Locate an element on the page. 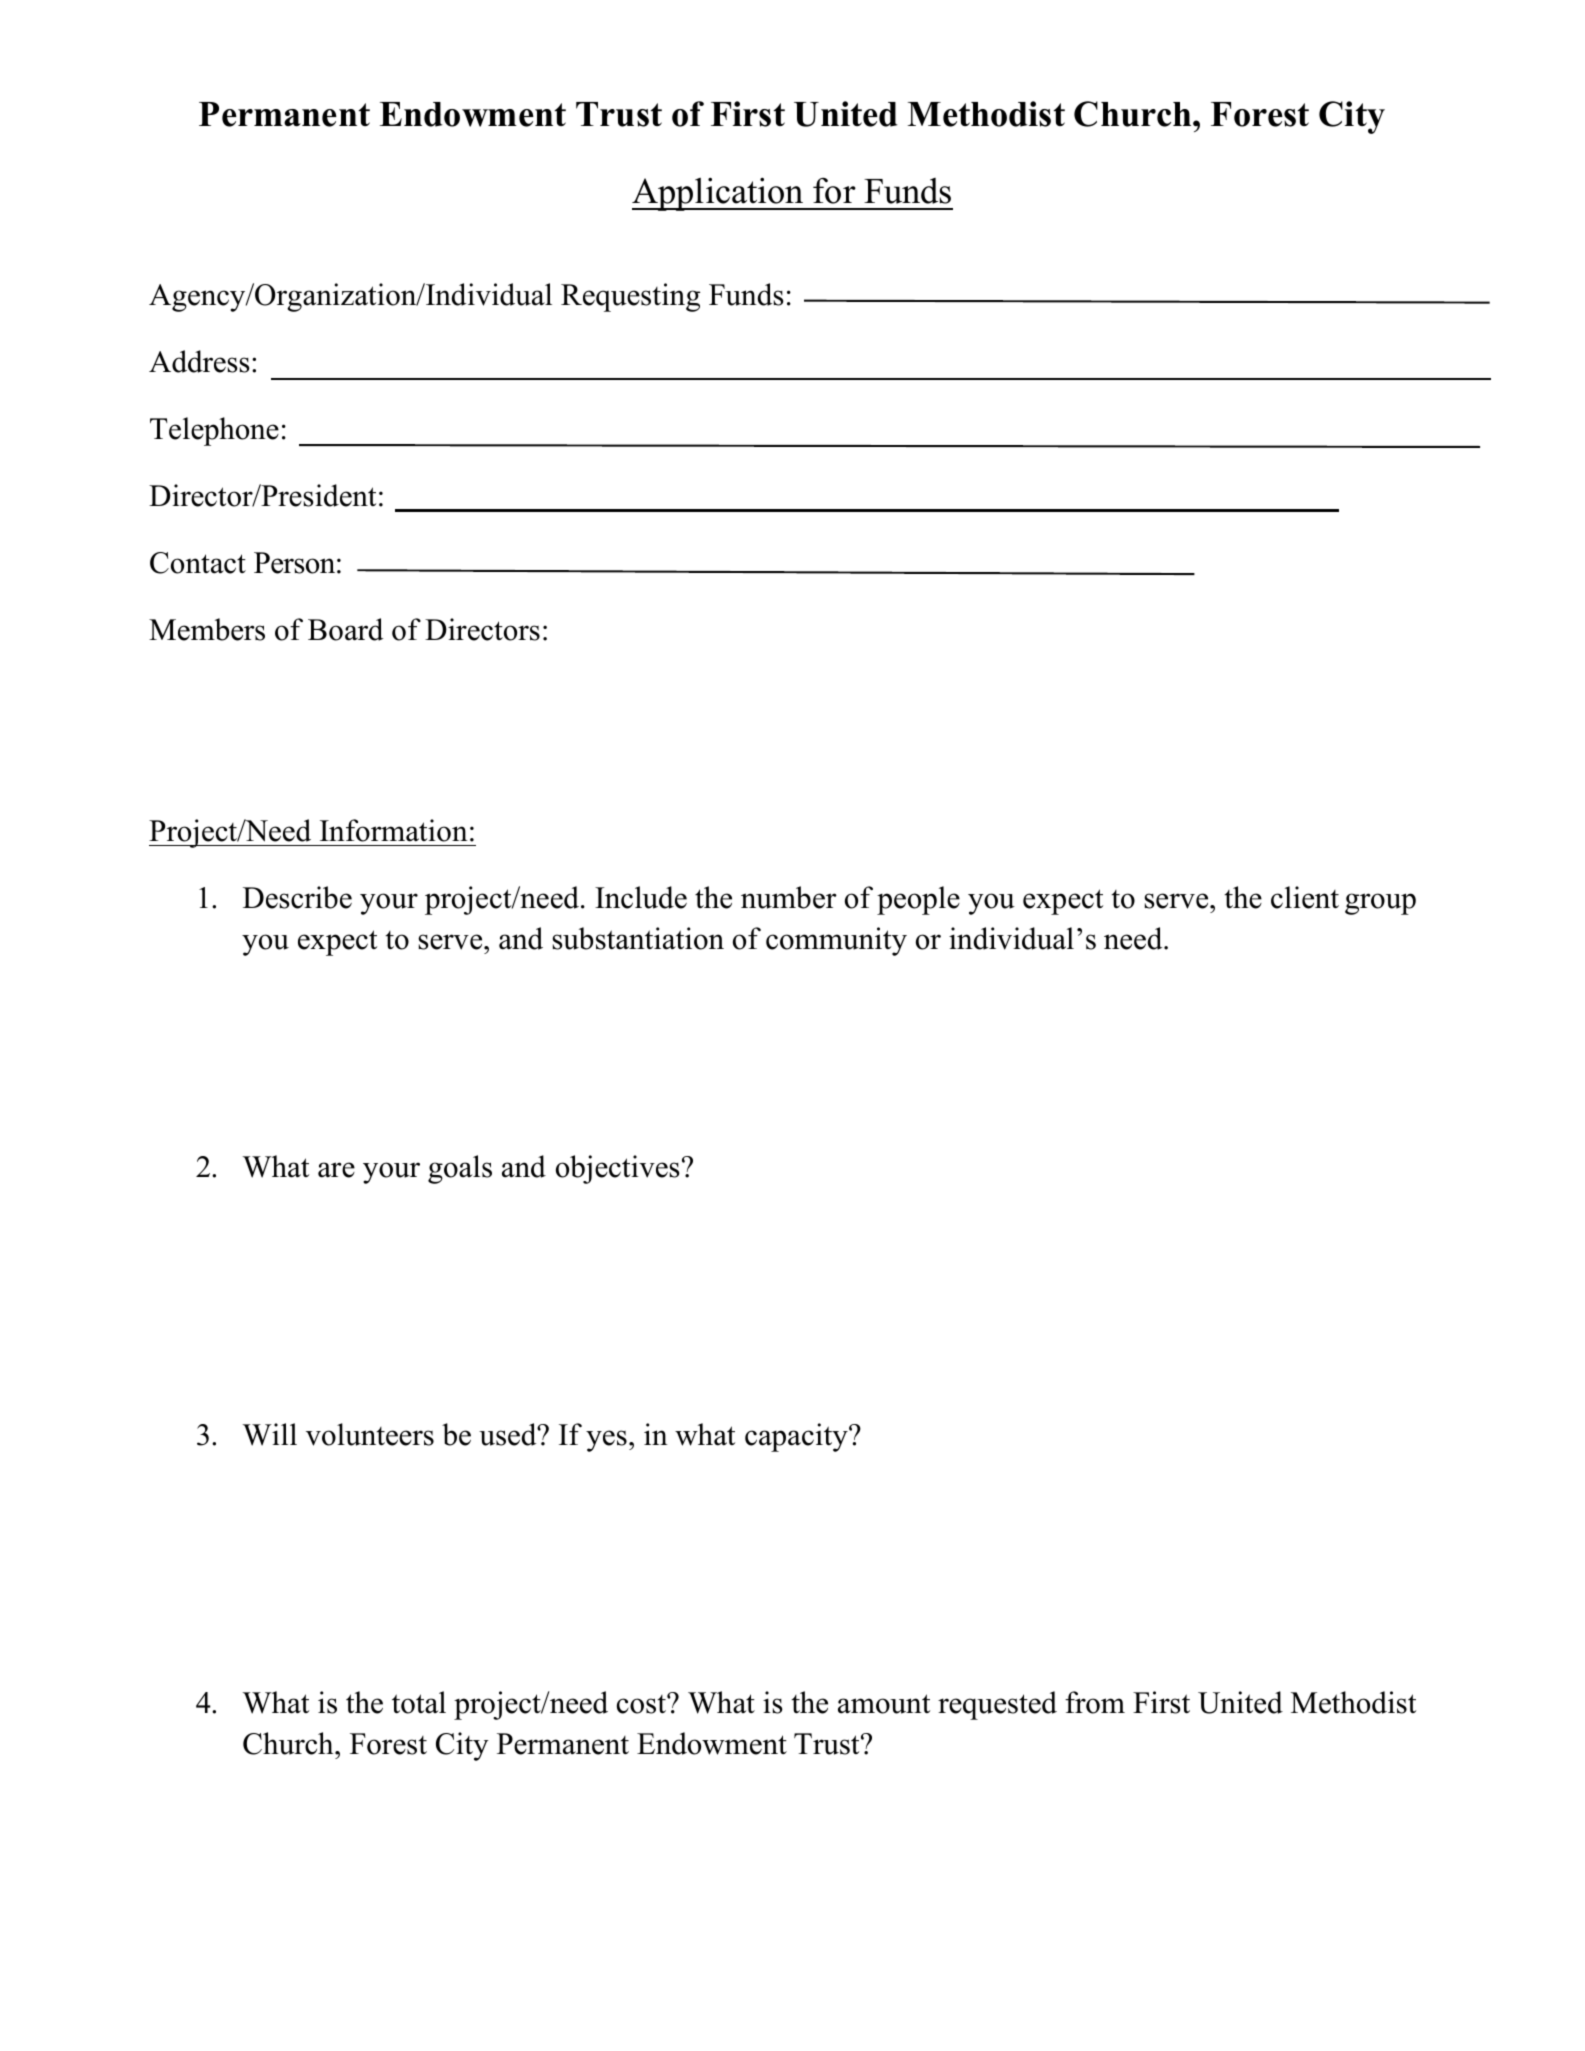 This document has width=1585, height=2051. Address is located at coordinates (199, 361).
